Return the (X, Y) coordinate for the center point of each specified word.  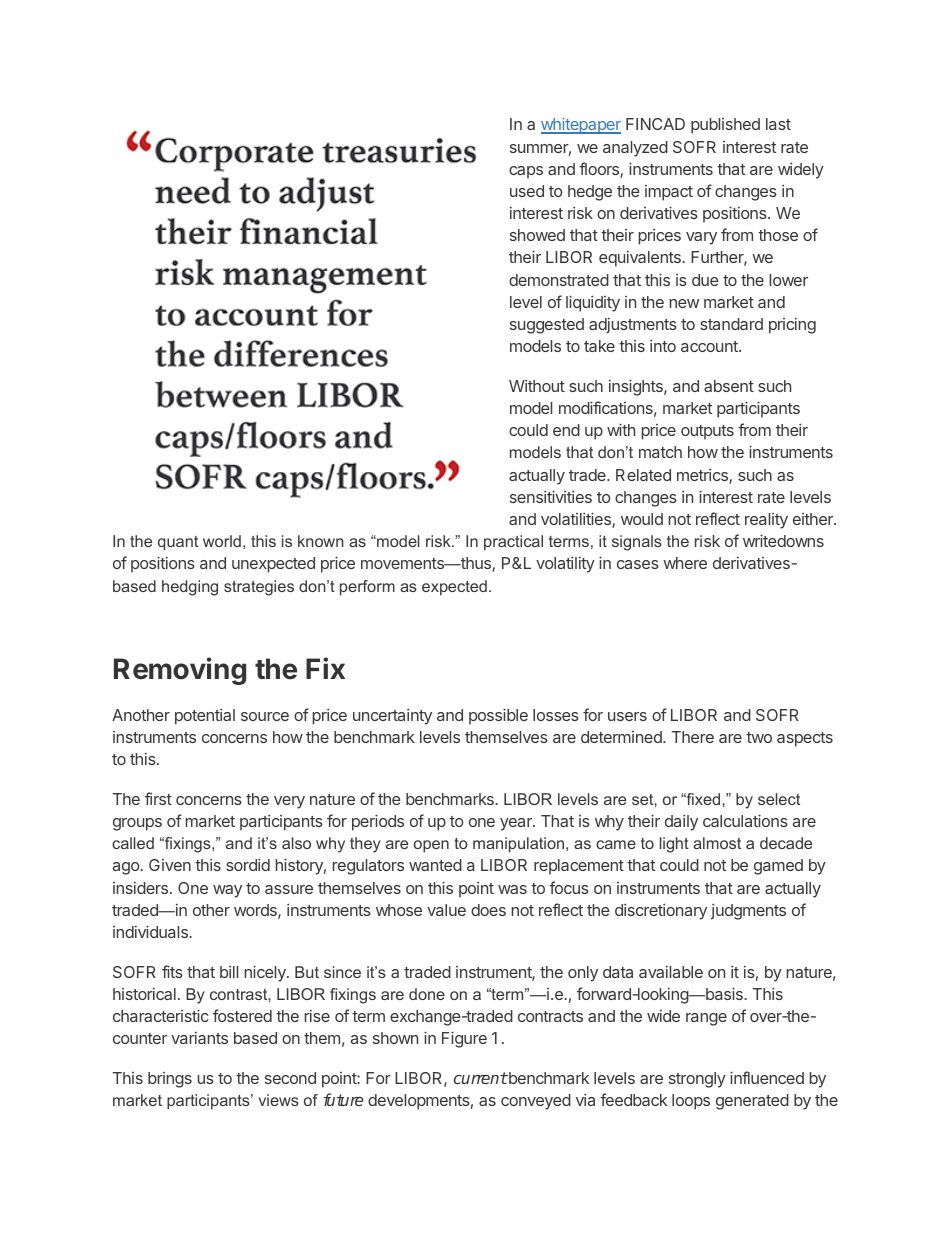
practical (513, 543)
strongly (697, 1080)
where (685, 563)
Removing (180, 671)
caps (526, 172)
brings (170, 1080)
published (725, 126)
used (527, 191)
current (481, 1078)
